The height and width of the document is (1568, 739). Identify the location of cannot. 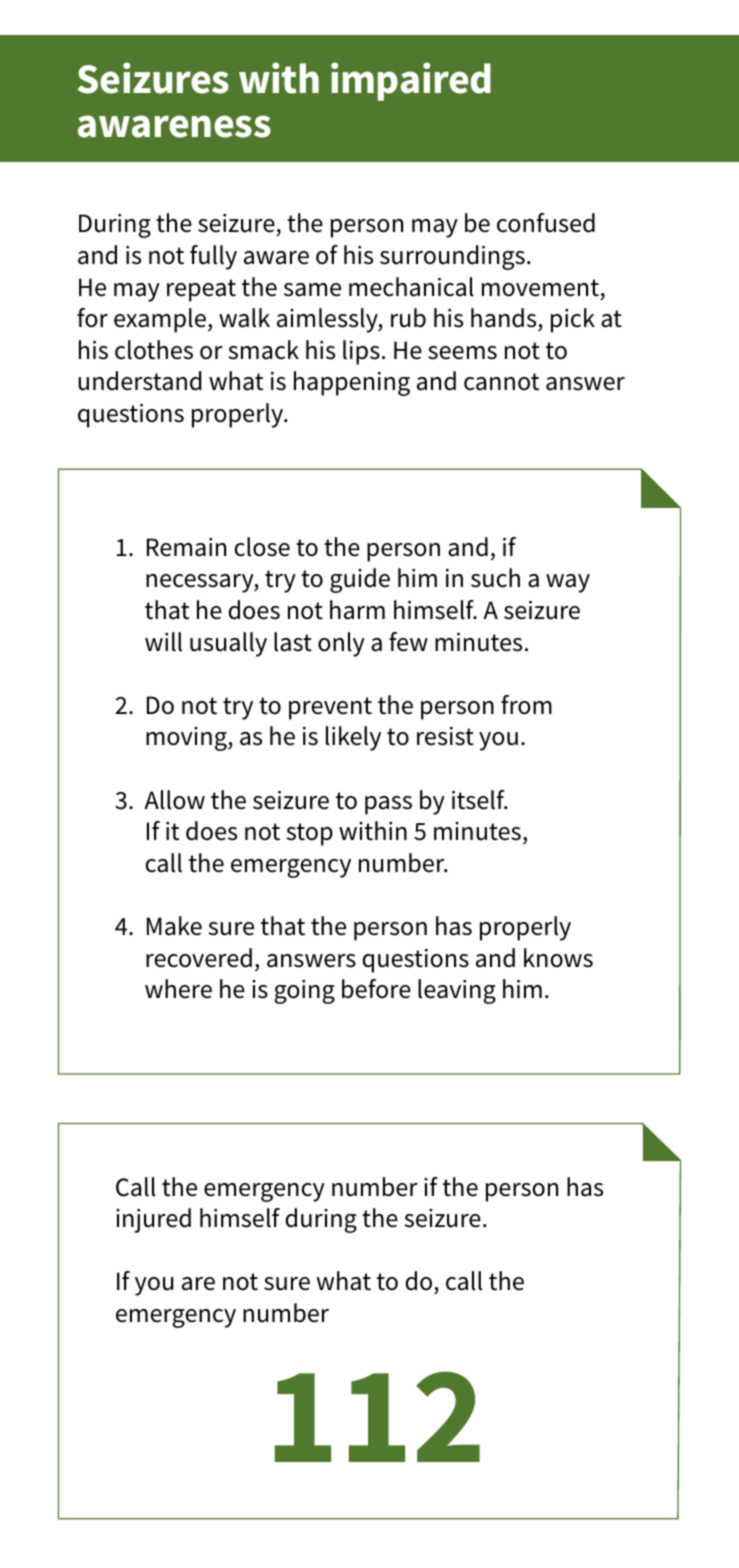
(501, 382).
